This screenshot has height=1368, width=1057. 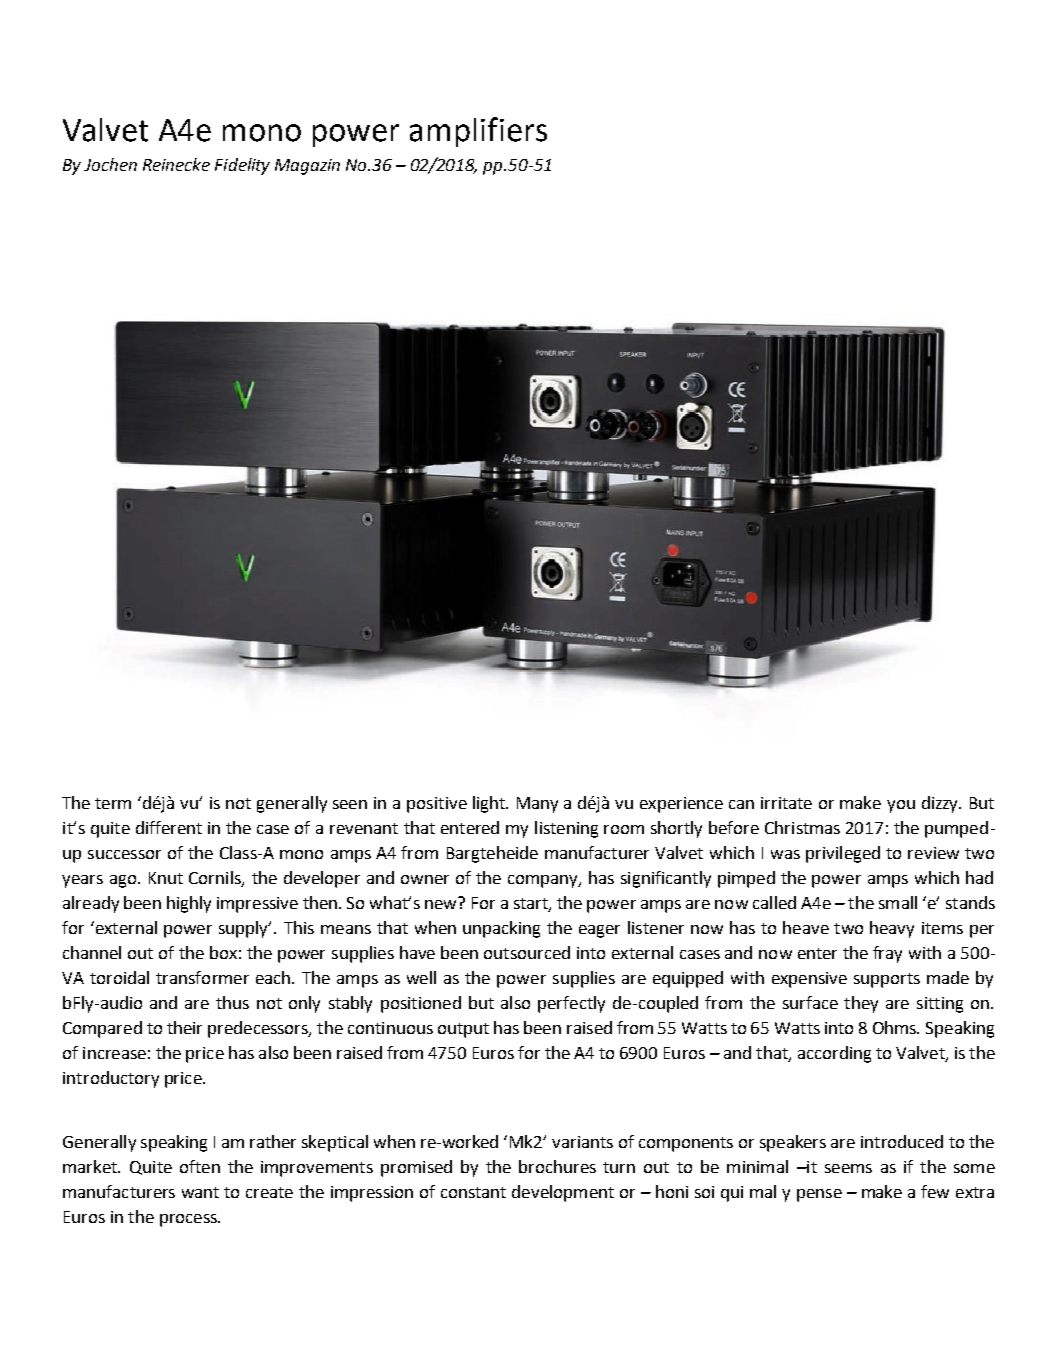 I want to click on development, so click(x=563, y=1193).
